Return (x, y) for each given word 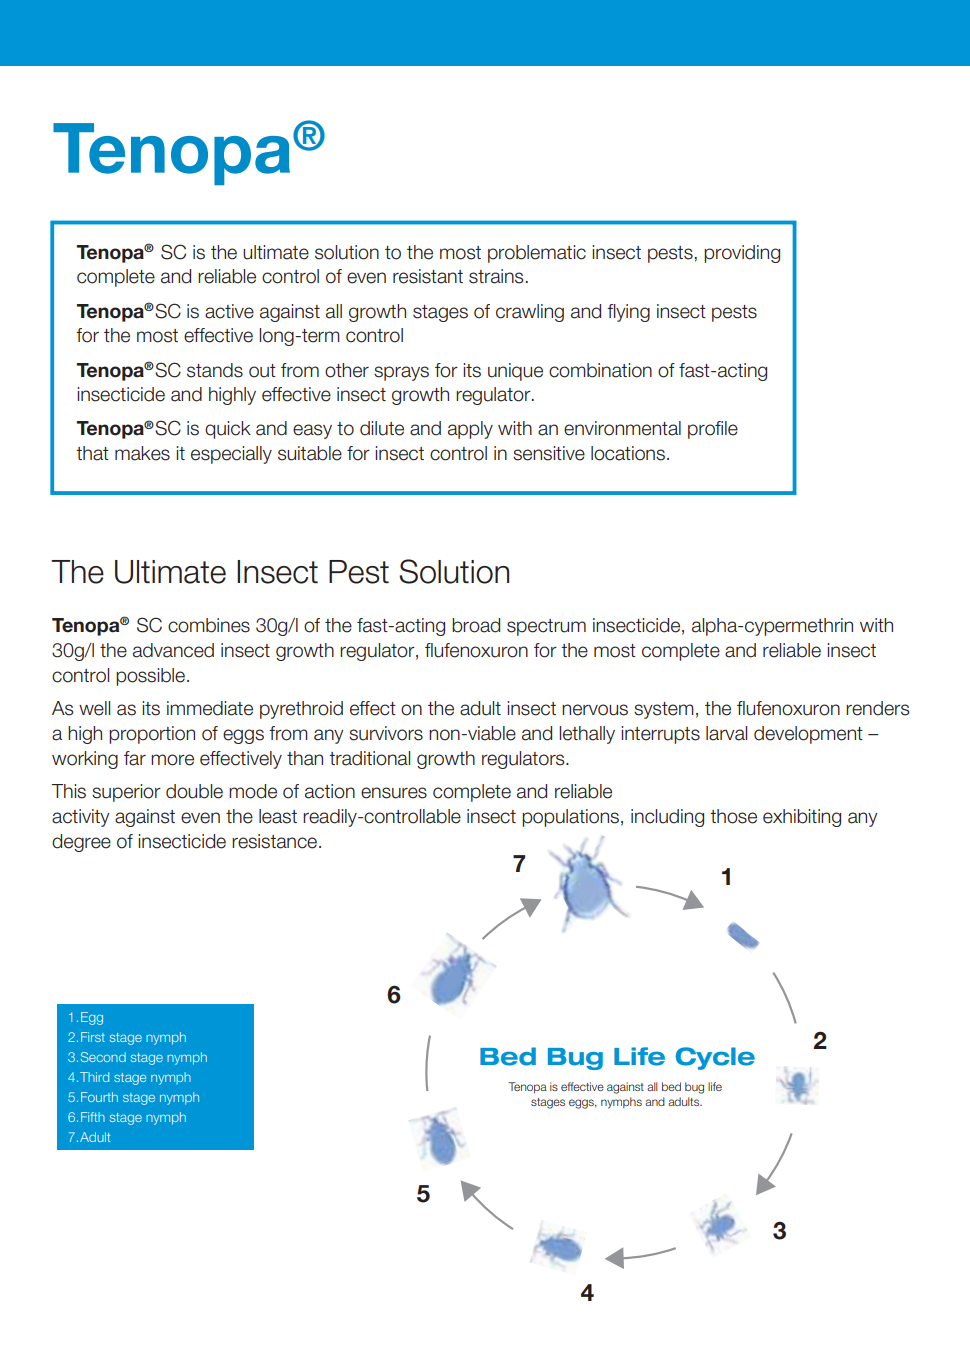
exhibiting (802, 818)
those (733, 816)
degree (81, 843)
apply (470, 430)
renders (877, 708)
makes (142, 453)
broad (476, 625)
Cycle (715, 1058)
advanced (173, 650)
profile (713, 430)
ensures (394, 793)
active (229, 311)
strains (496, 276)
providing (742, 254)
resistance (276, 841)
